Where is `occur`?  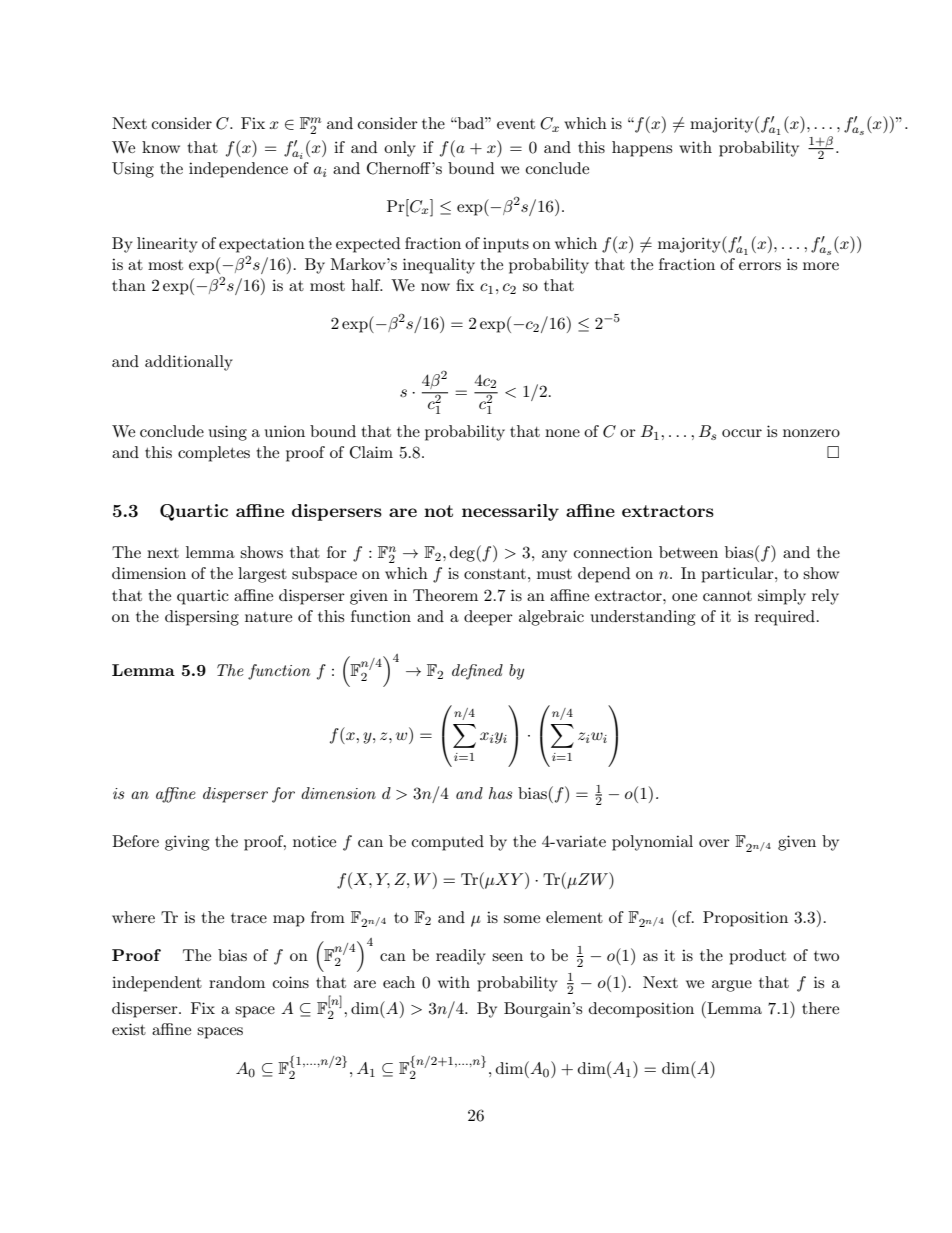 occur is located at coordinates (742, 433).
